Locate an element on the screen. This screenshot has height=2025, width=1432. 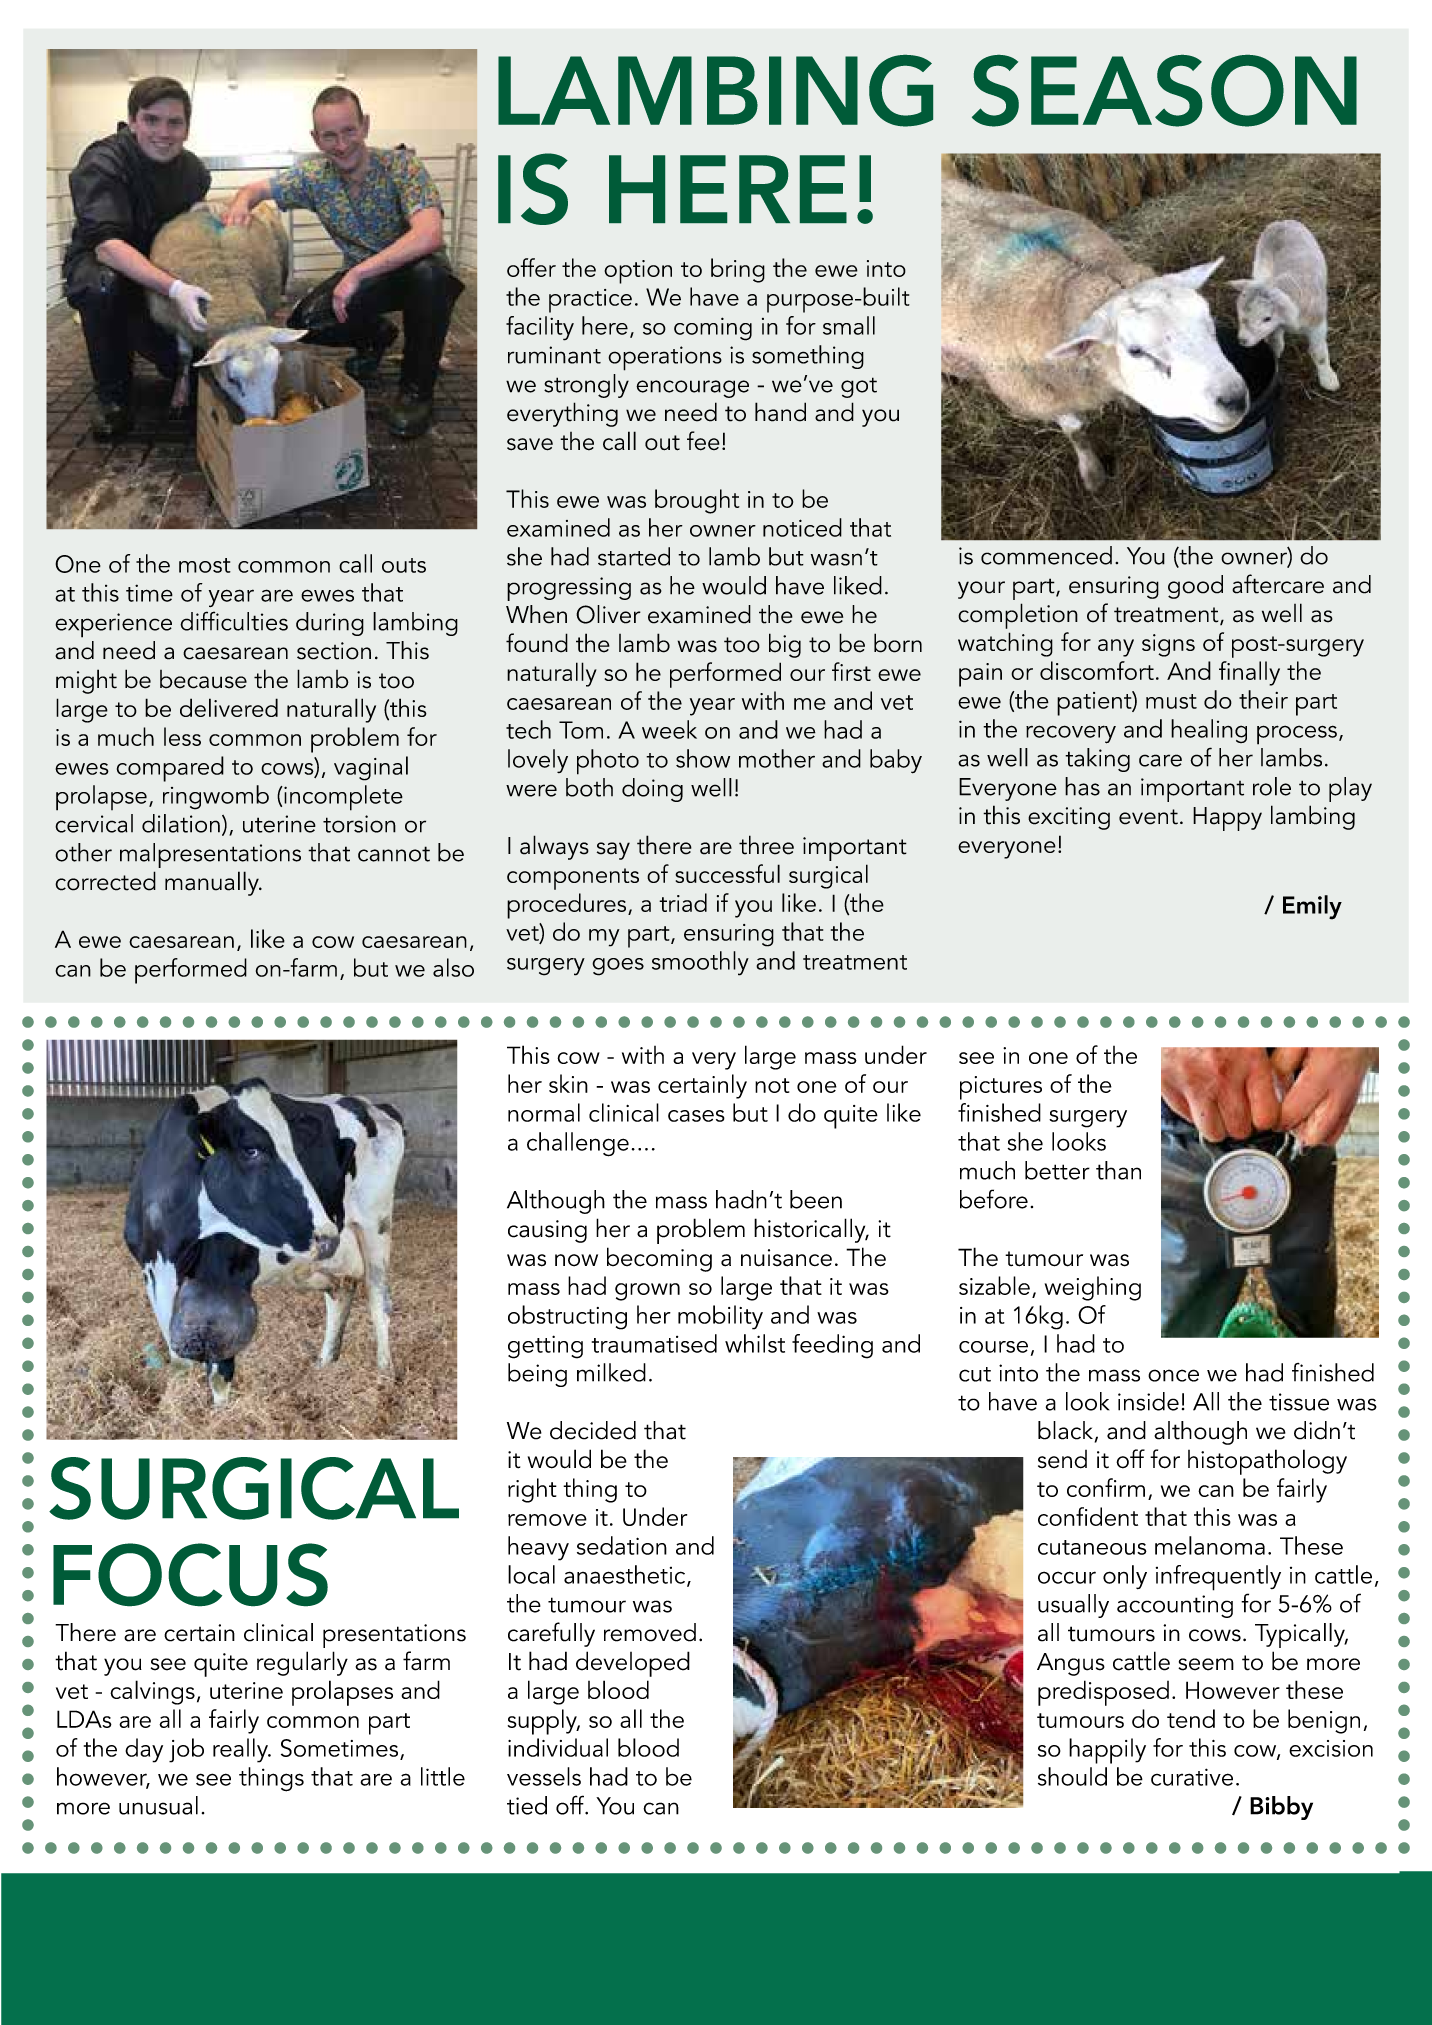
SEASON is located at coordinates (1164, 91).
